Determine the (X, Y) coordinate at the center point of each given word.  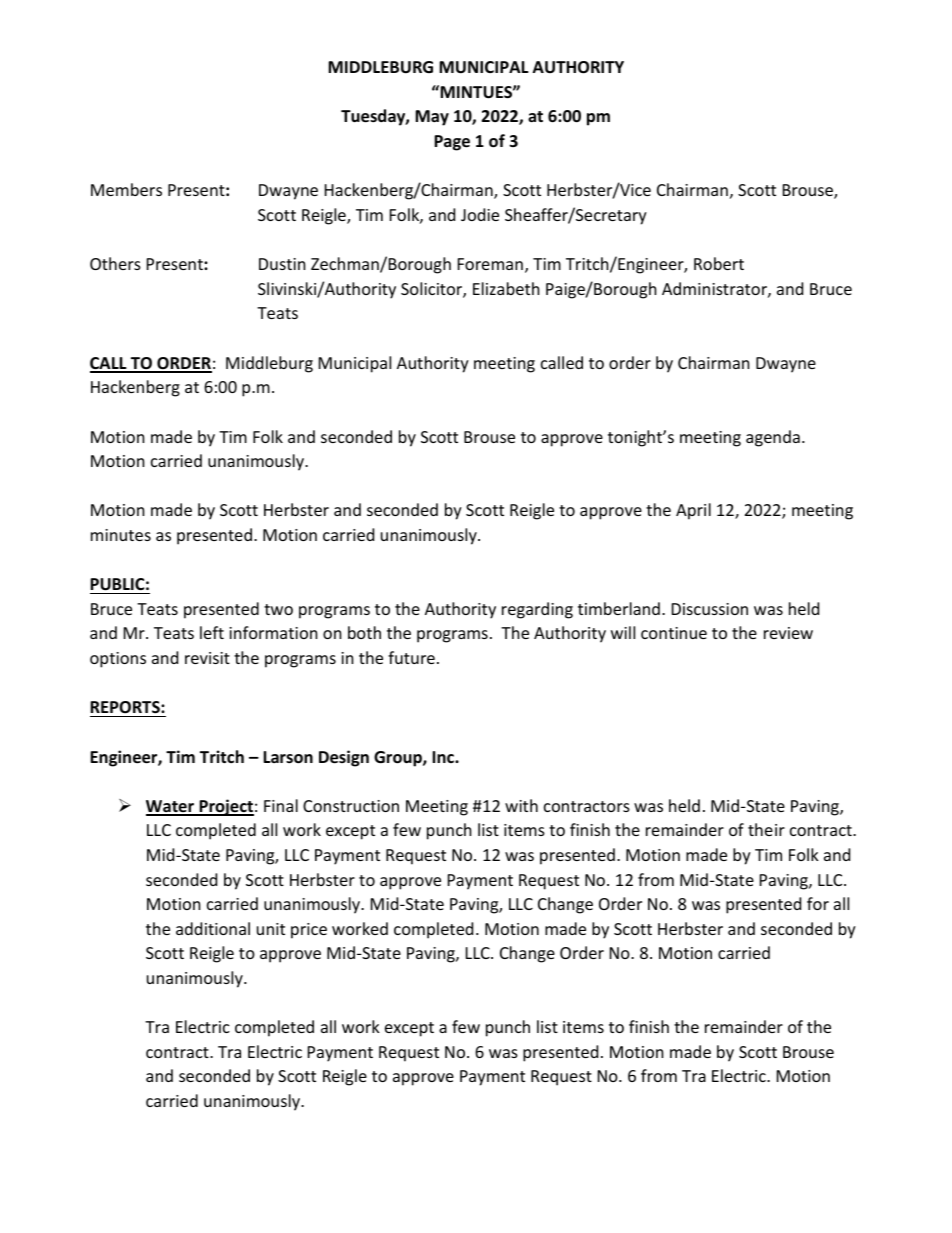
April (693, 511)
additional (213, 928)
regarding (537, 610)
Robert (719, 263)
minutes (121, 535)
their (766, 829)
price (309, 931)
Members (126, 189)
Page (452, 143)
